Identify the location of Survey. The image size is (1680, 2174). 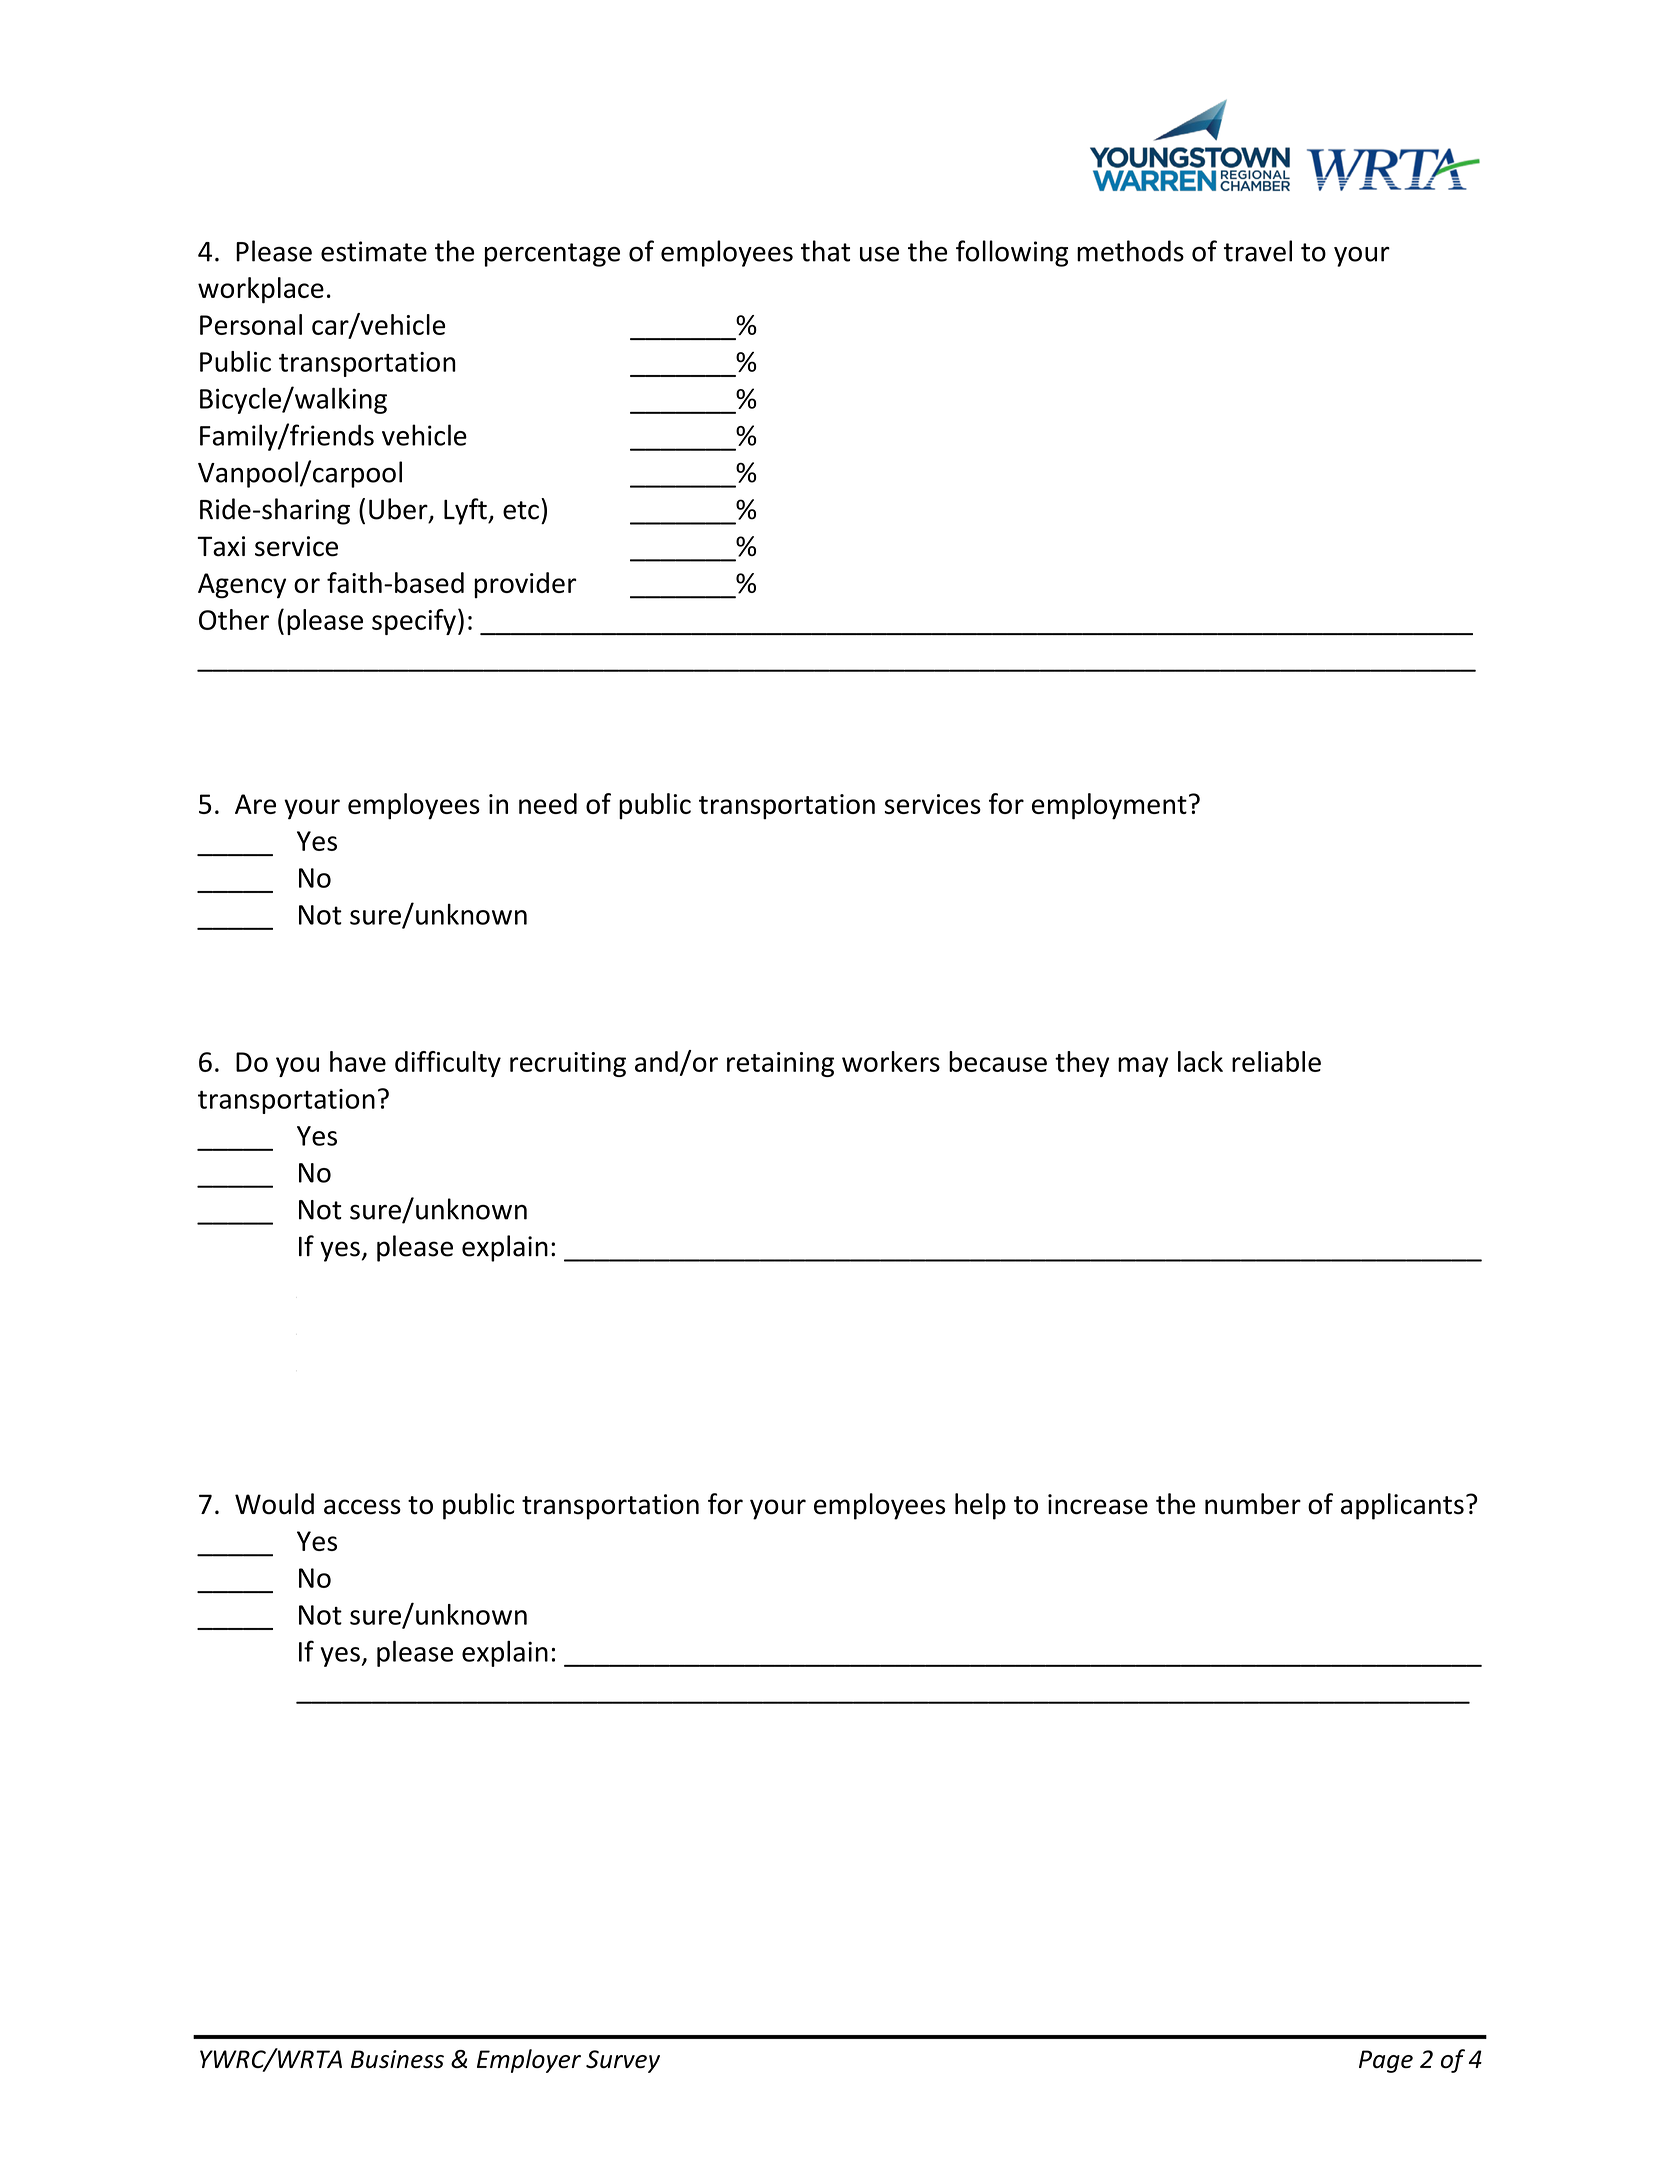
(623, 2061).
